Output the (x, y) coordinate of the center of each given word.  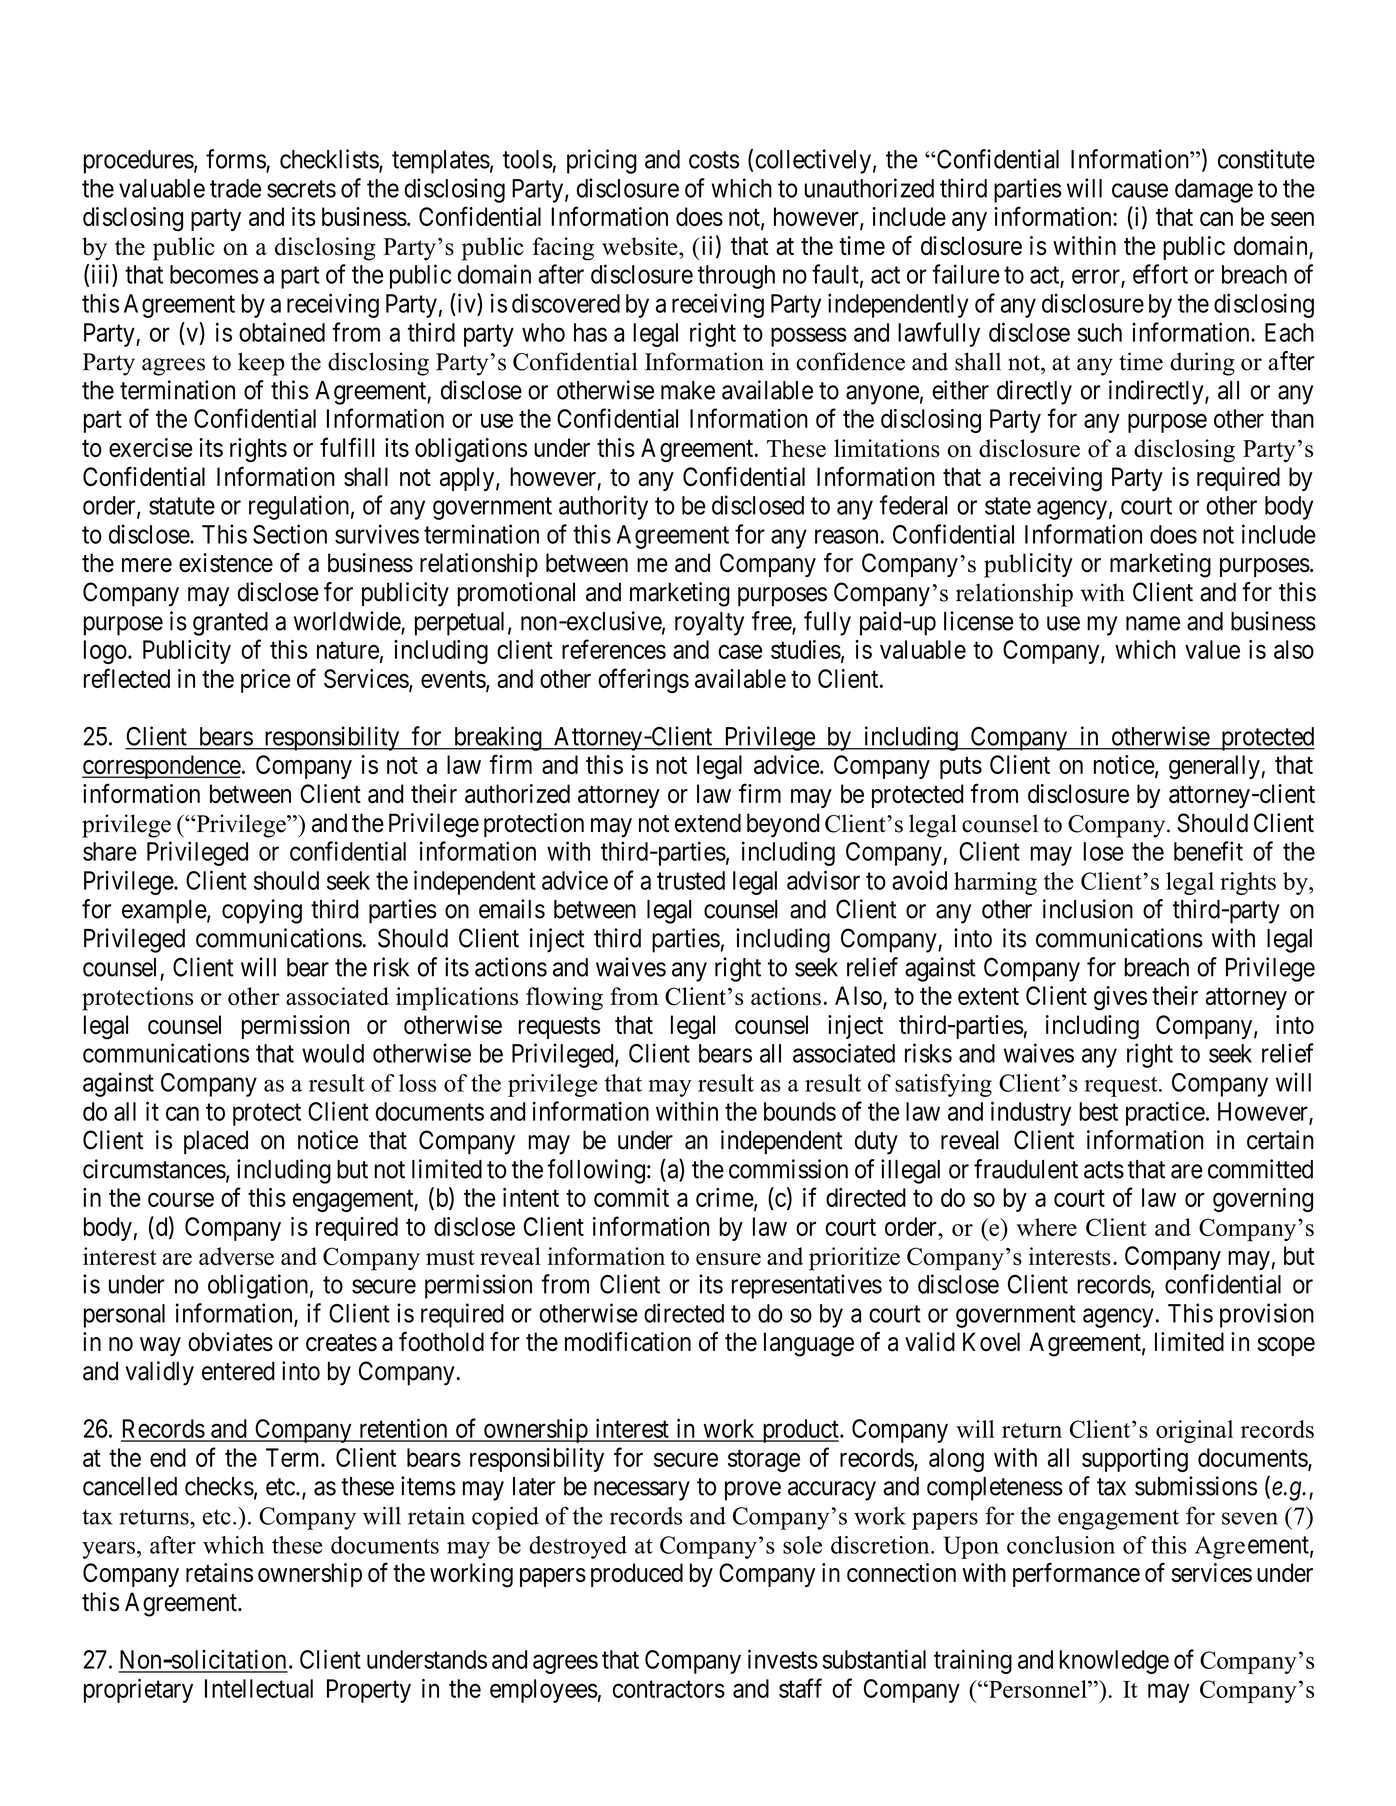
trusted (691, 880)
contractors (669, 1689)
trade (235, 188)
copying (262, 911)
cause (1140, 190)
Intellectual (259, 1688)
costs (714, 160)
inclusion (1088, 909)
